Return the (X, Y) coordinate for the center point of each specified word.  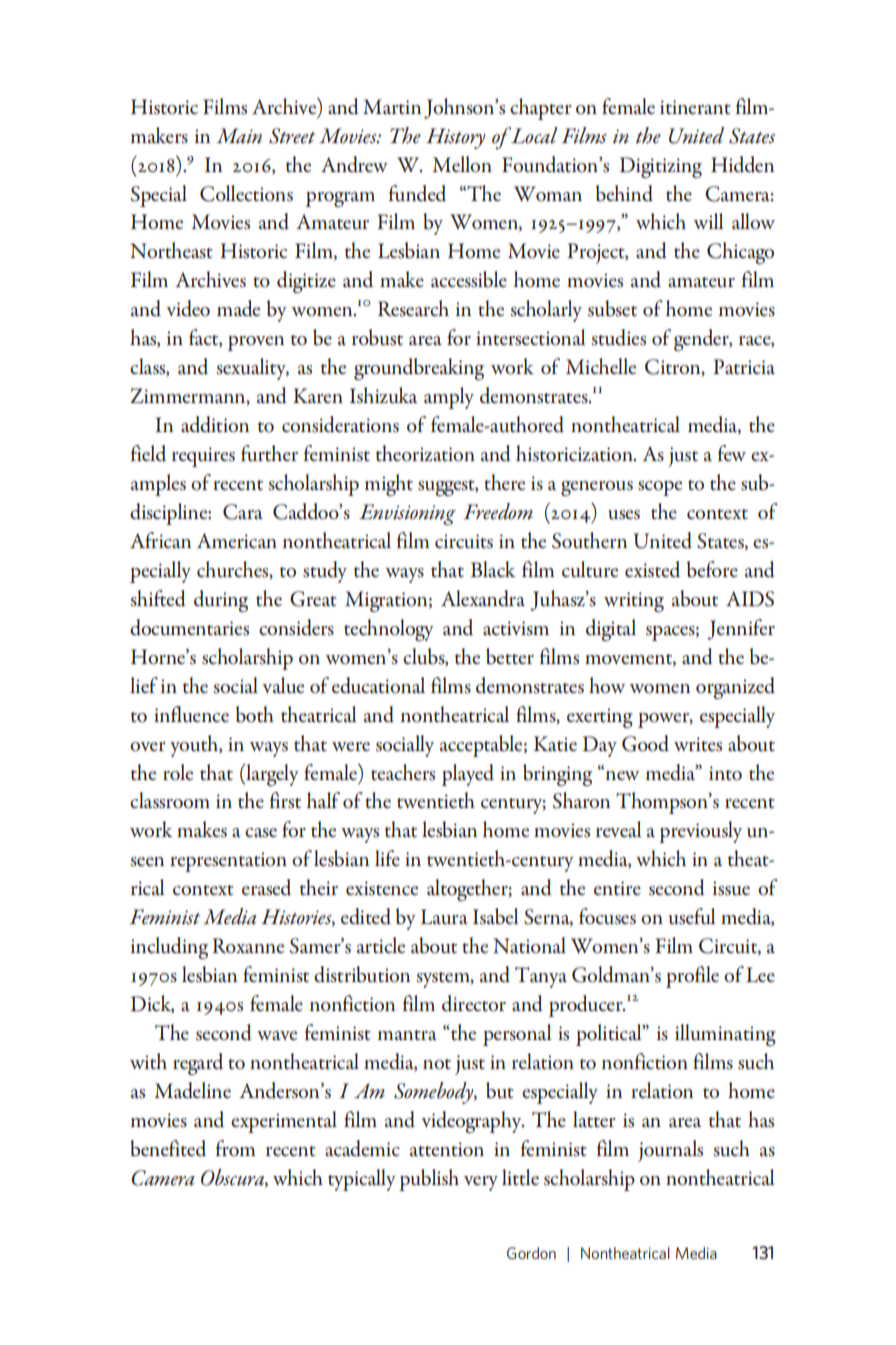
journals (670, 1151)
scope (660, 488)
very (481, 1183)
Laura (444, 916)
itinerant (695, 107)
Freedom (498, 511)
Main (239, 136)
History (455, 138)
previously (700, 832)
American (237, 540)
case (261, 833)
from (235, 1148)
